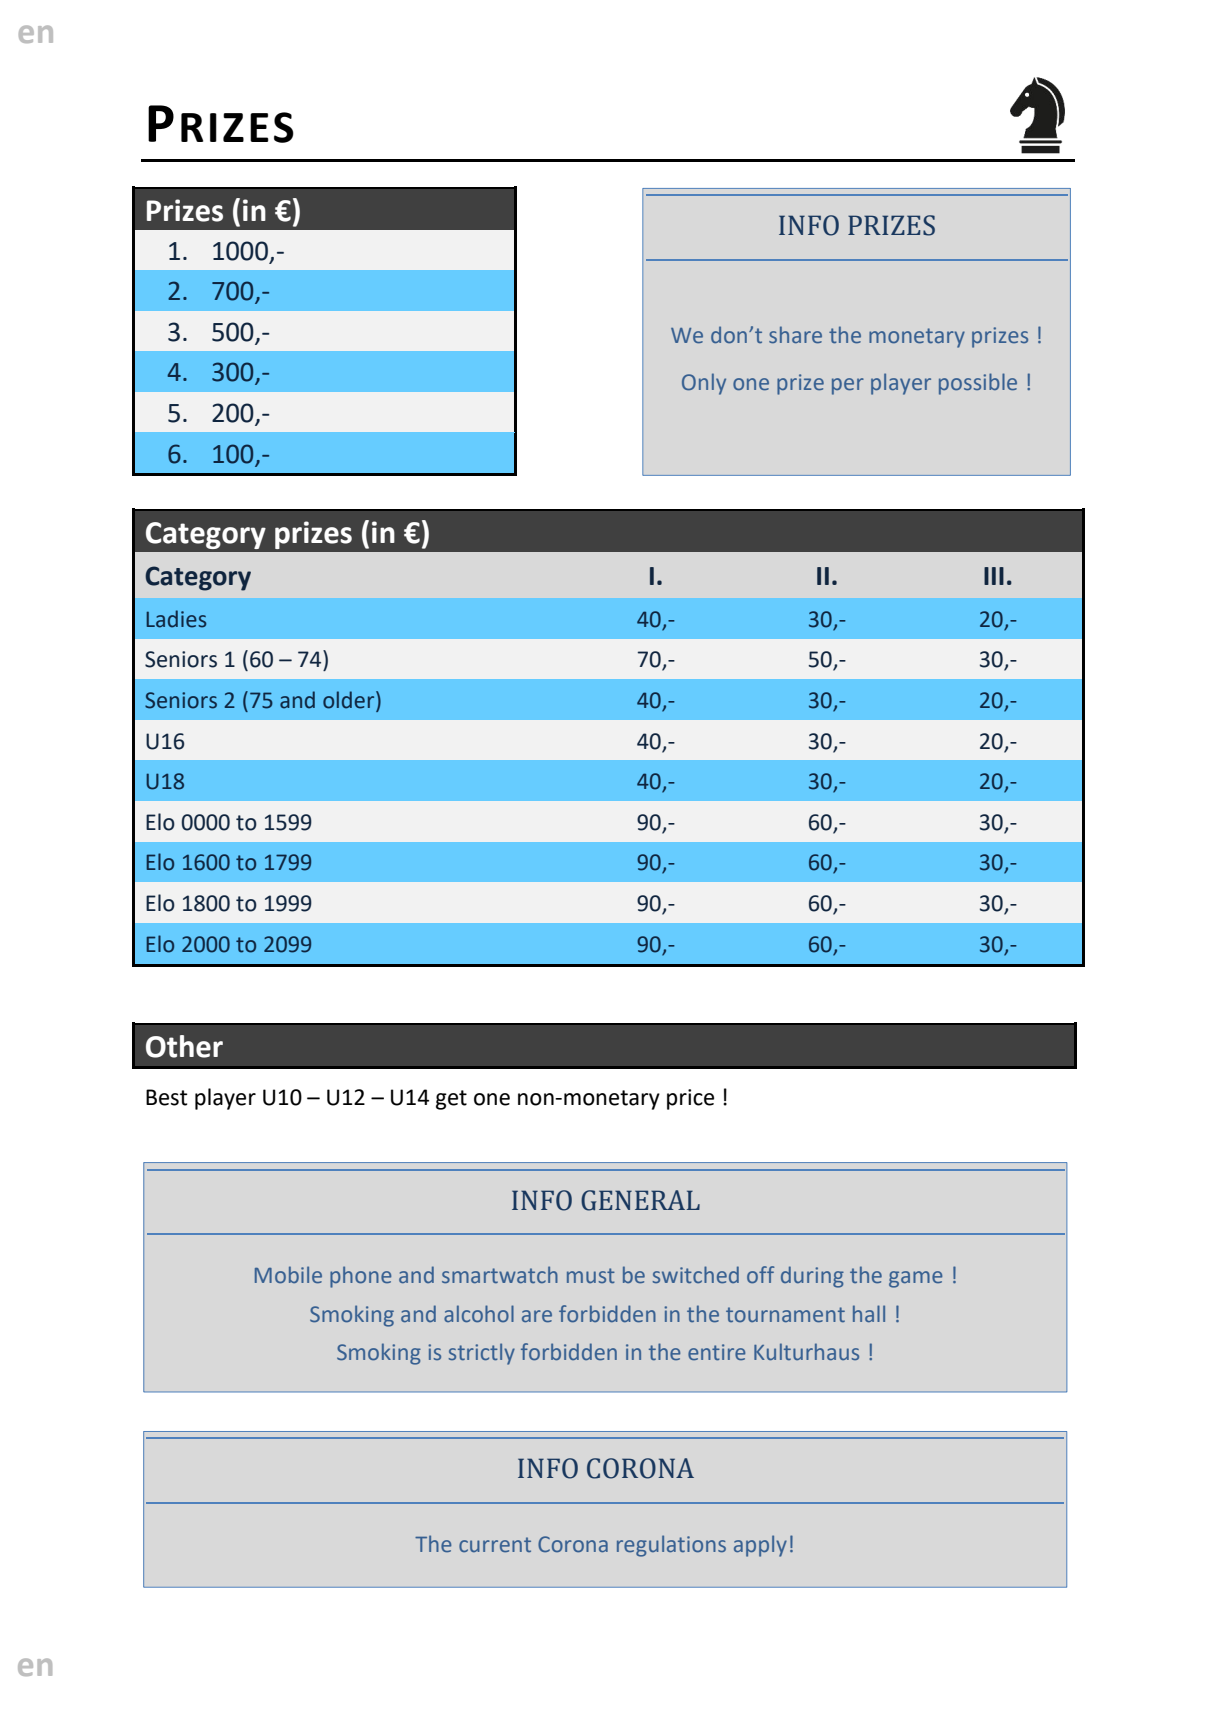 Image resolution: width=1217 pixels, height=1722 pixels. What do you see at coordinates (848, 386) in the screenshot?
I see `per` at bounding box center [848, 386].
